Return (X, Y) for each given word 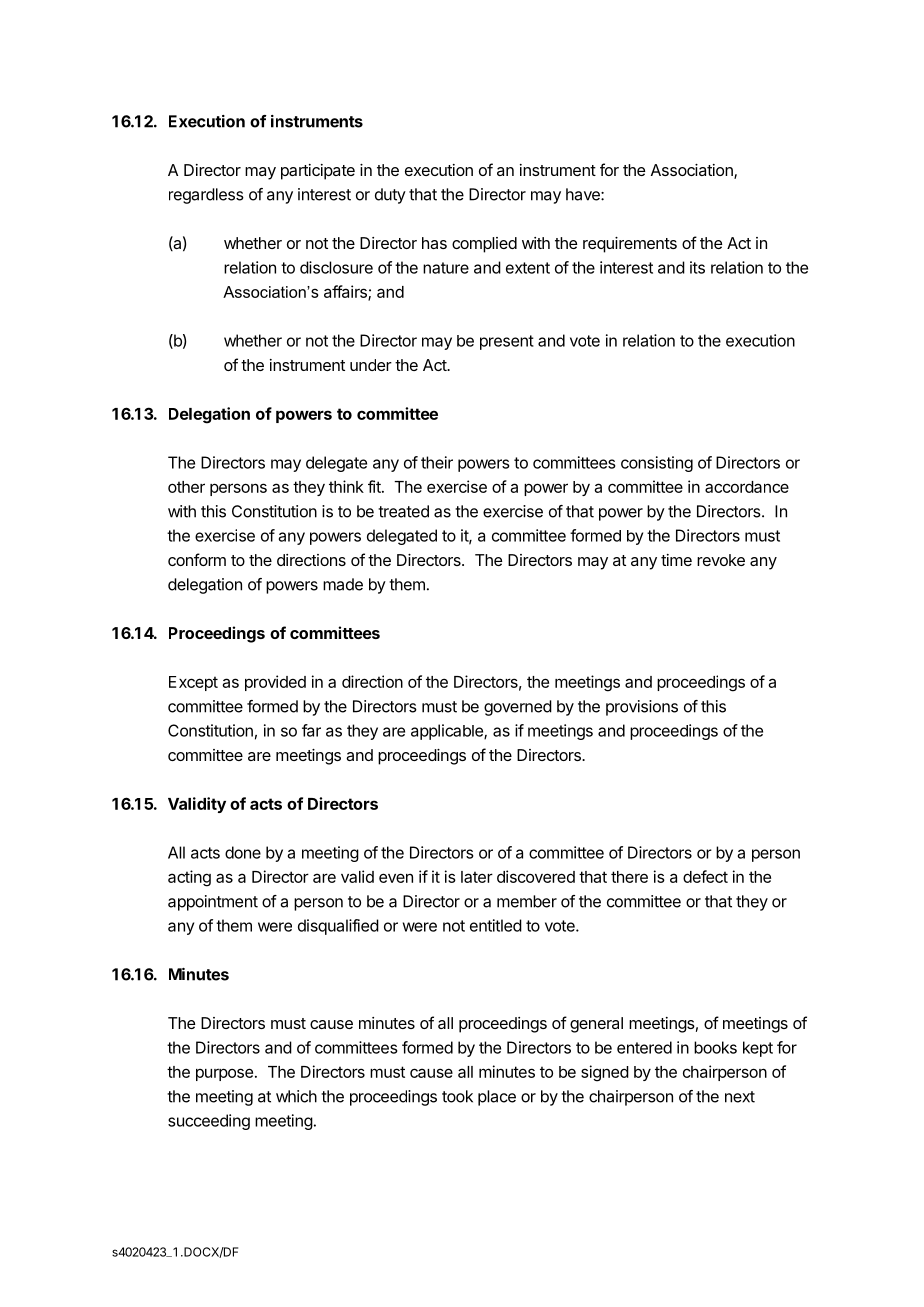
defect (705, 876)
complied (484, 245)
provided (275, 683)
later (477, 877)
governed (518, 708)
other (186, 487)
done (243, 852)
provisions (642, 708)
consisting (657, 464)
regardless (206, 196)
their (437, 462)
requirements (630, 245)
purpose (224, 1074)
